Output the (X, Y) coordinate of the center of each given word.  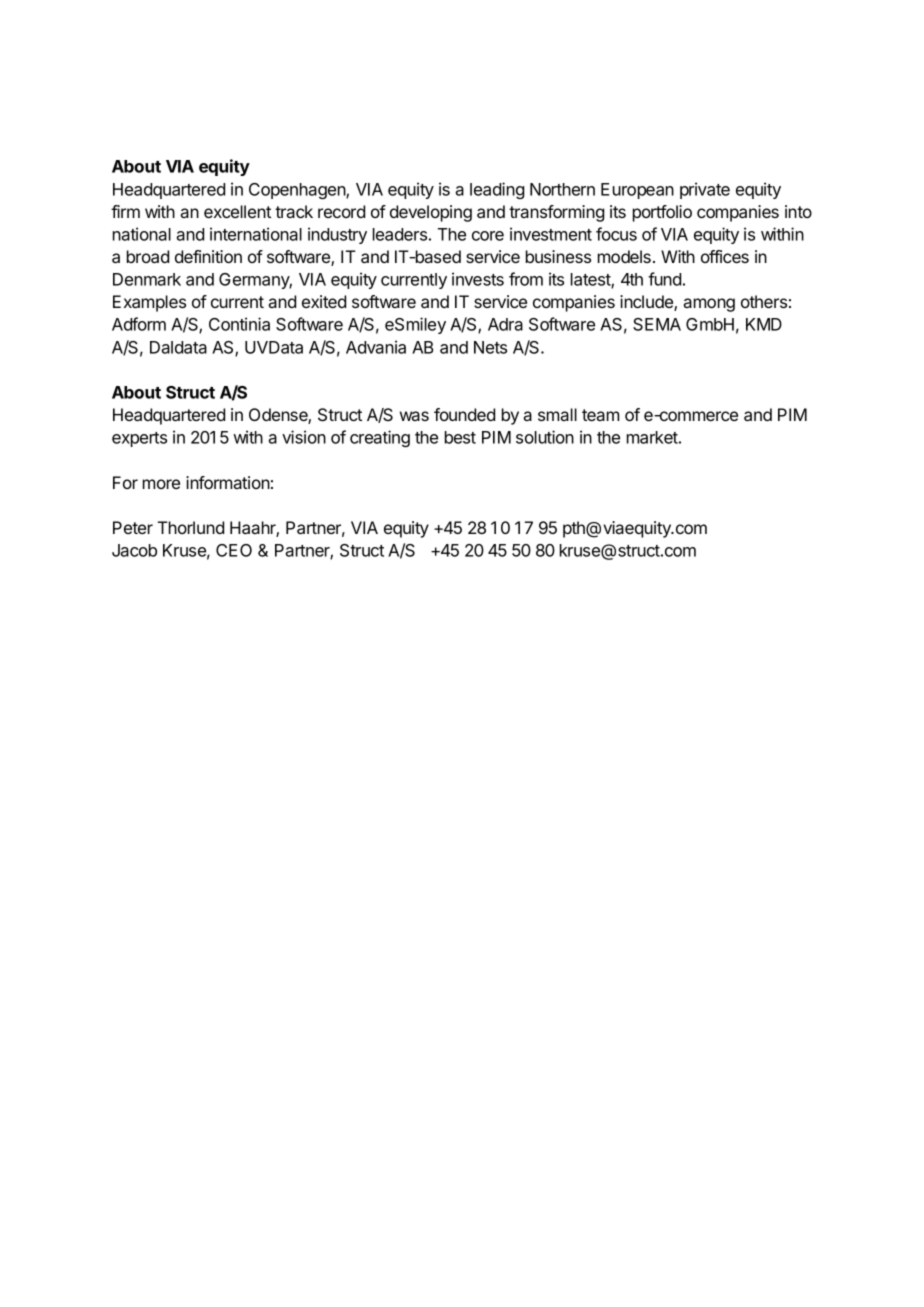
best (460, 437)
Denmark (147, 279)
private (705, 190)
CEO (234, 550)
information (228, 482)
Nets (490, 347)
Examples (149, 303)
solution (545, 437)
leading (497, 190)
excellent (237, 211)
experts (139, 439)
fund (664, 279)
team (600, 415)
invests (478, 279)
